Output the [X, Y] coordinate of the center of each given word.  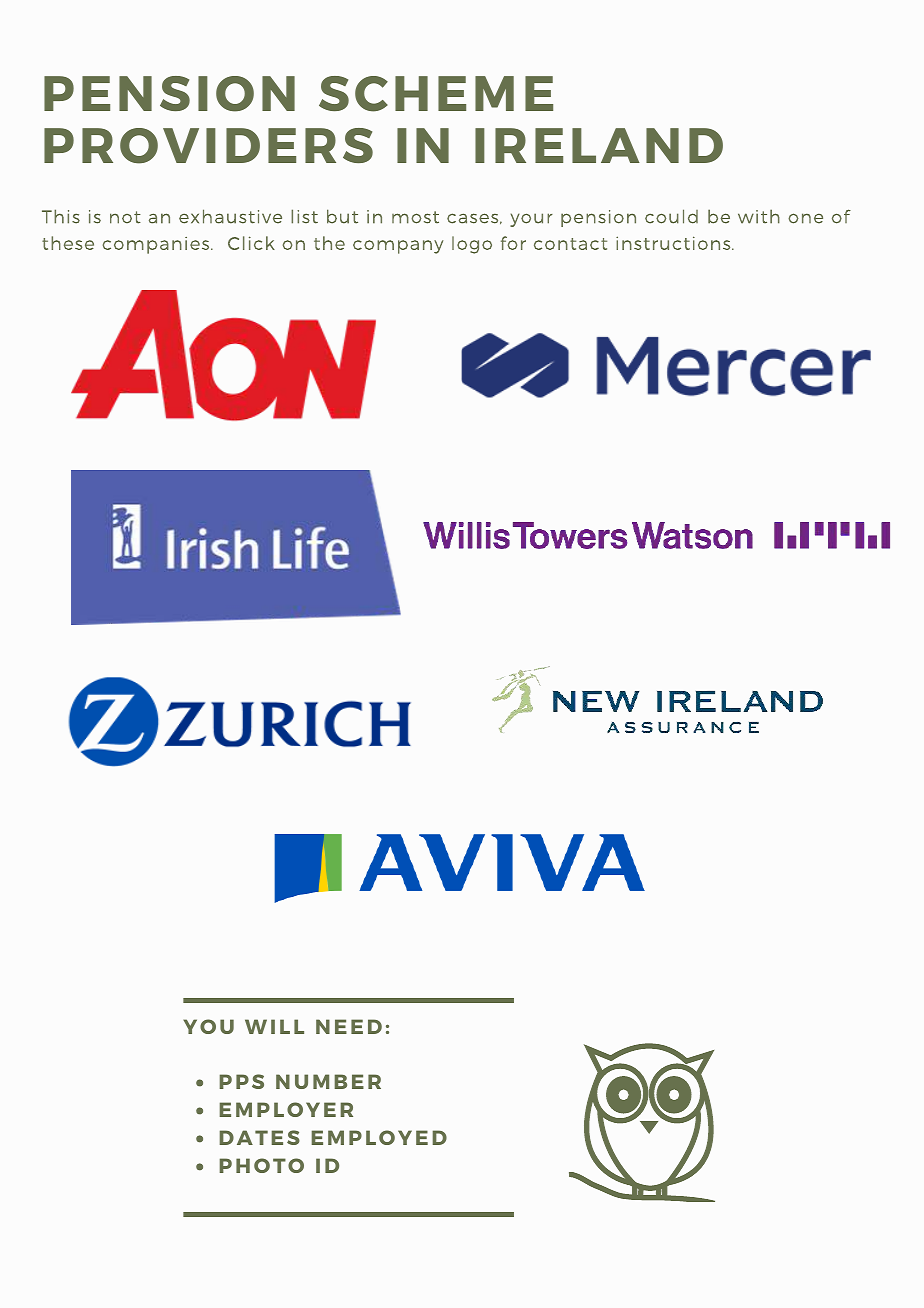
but [342, 216]
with [759, 216]
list [304, 216]
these [68, 243]
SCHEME [436, 94]
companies [157, 245]
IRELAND [599, 145]
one [805, 218]
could [671, 216]
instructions [674, 243]
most [415, 217]
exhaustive [230, 216]
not [125, 217]
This [61, 216]
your [531, 220]
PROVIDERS [208, 146]
